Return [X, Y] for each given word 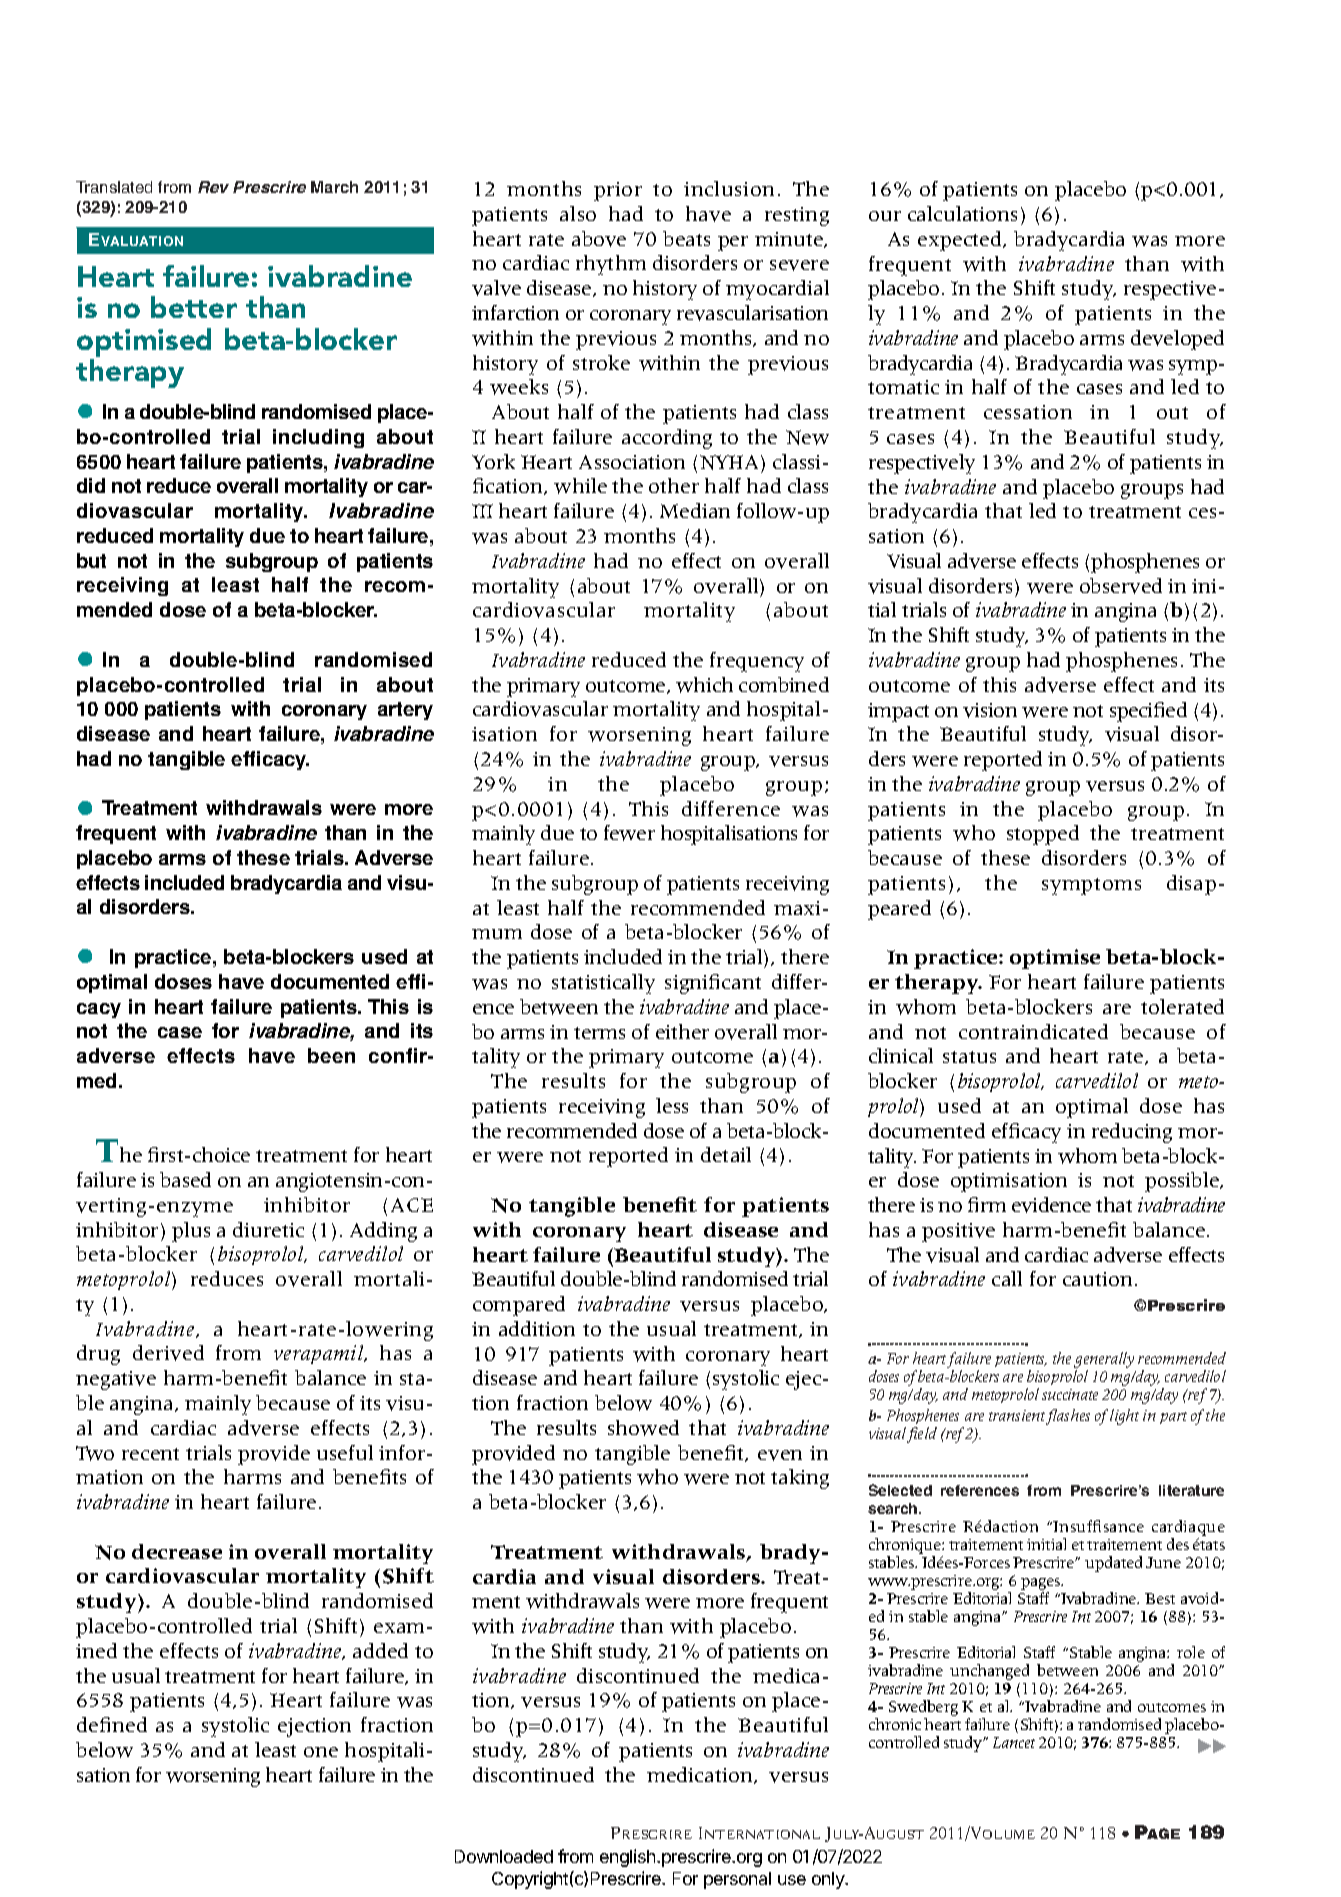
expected [961, 241]
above [599, 239]
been [331, 1055]
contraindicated [1033, 1031]
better [194, 307]
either [682, 1031]
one [321, 1752]
